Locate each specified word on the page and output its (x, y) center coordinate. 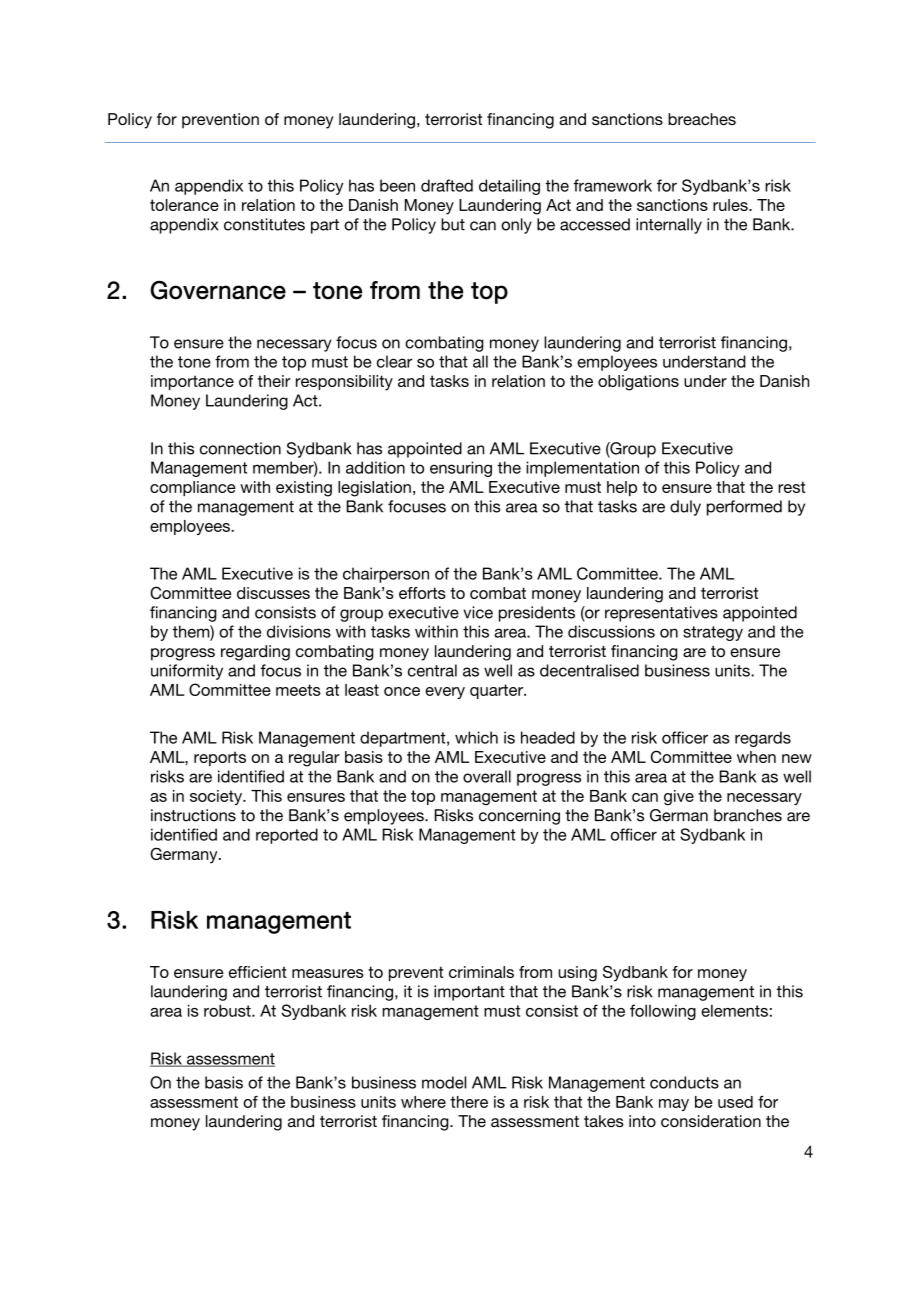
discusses (273, 593)
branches (748, 815)
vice (478, 612)
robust (228, 1010)
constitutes (264, 224)
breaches (702, 119)
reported (287, 836)
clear (394, 361)
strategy (713, 633)
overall (487, 776)
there (469, 1102)
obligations (638, 383)
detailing (509, 187)
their (274, 381)
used (735, 1102)
